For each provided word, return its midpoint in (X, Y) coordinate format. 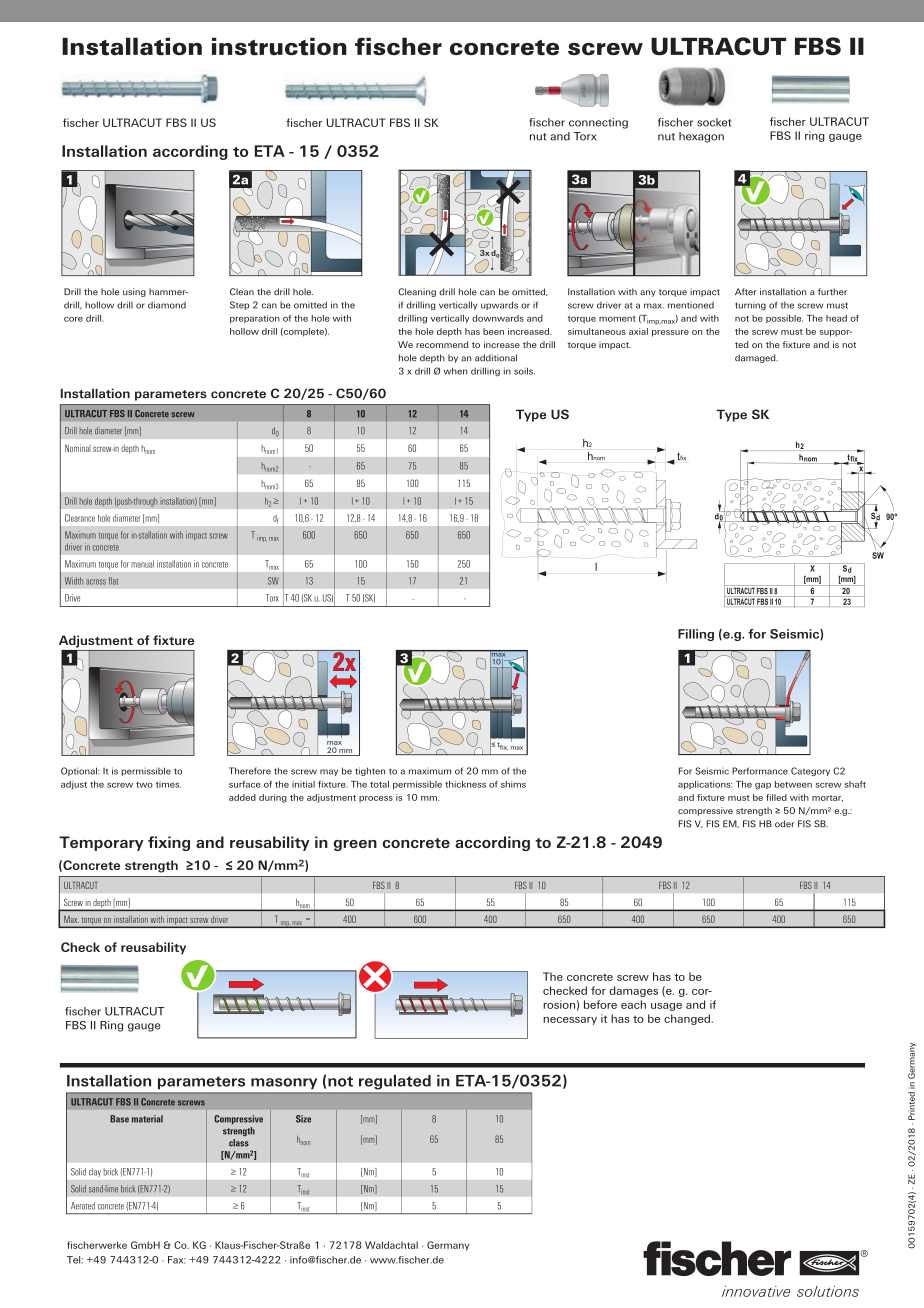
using (134, 292)
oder (784, 824)
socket (714, 122)
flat (113, 581)
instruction (279, 46)
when (456, 371)
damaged (756, 358)
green (355, 845)
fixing (169, 843)
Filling (696, 635)
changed (688, 1019)
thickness (465, 784)
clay (95, 1172)
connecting (598, 123)
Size (303, 1119)
